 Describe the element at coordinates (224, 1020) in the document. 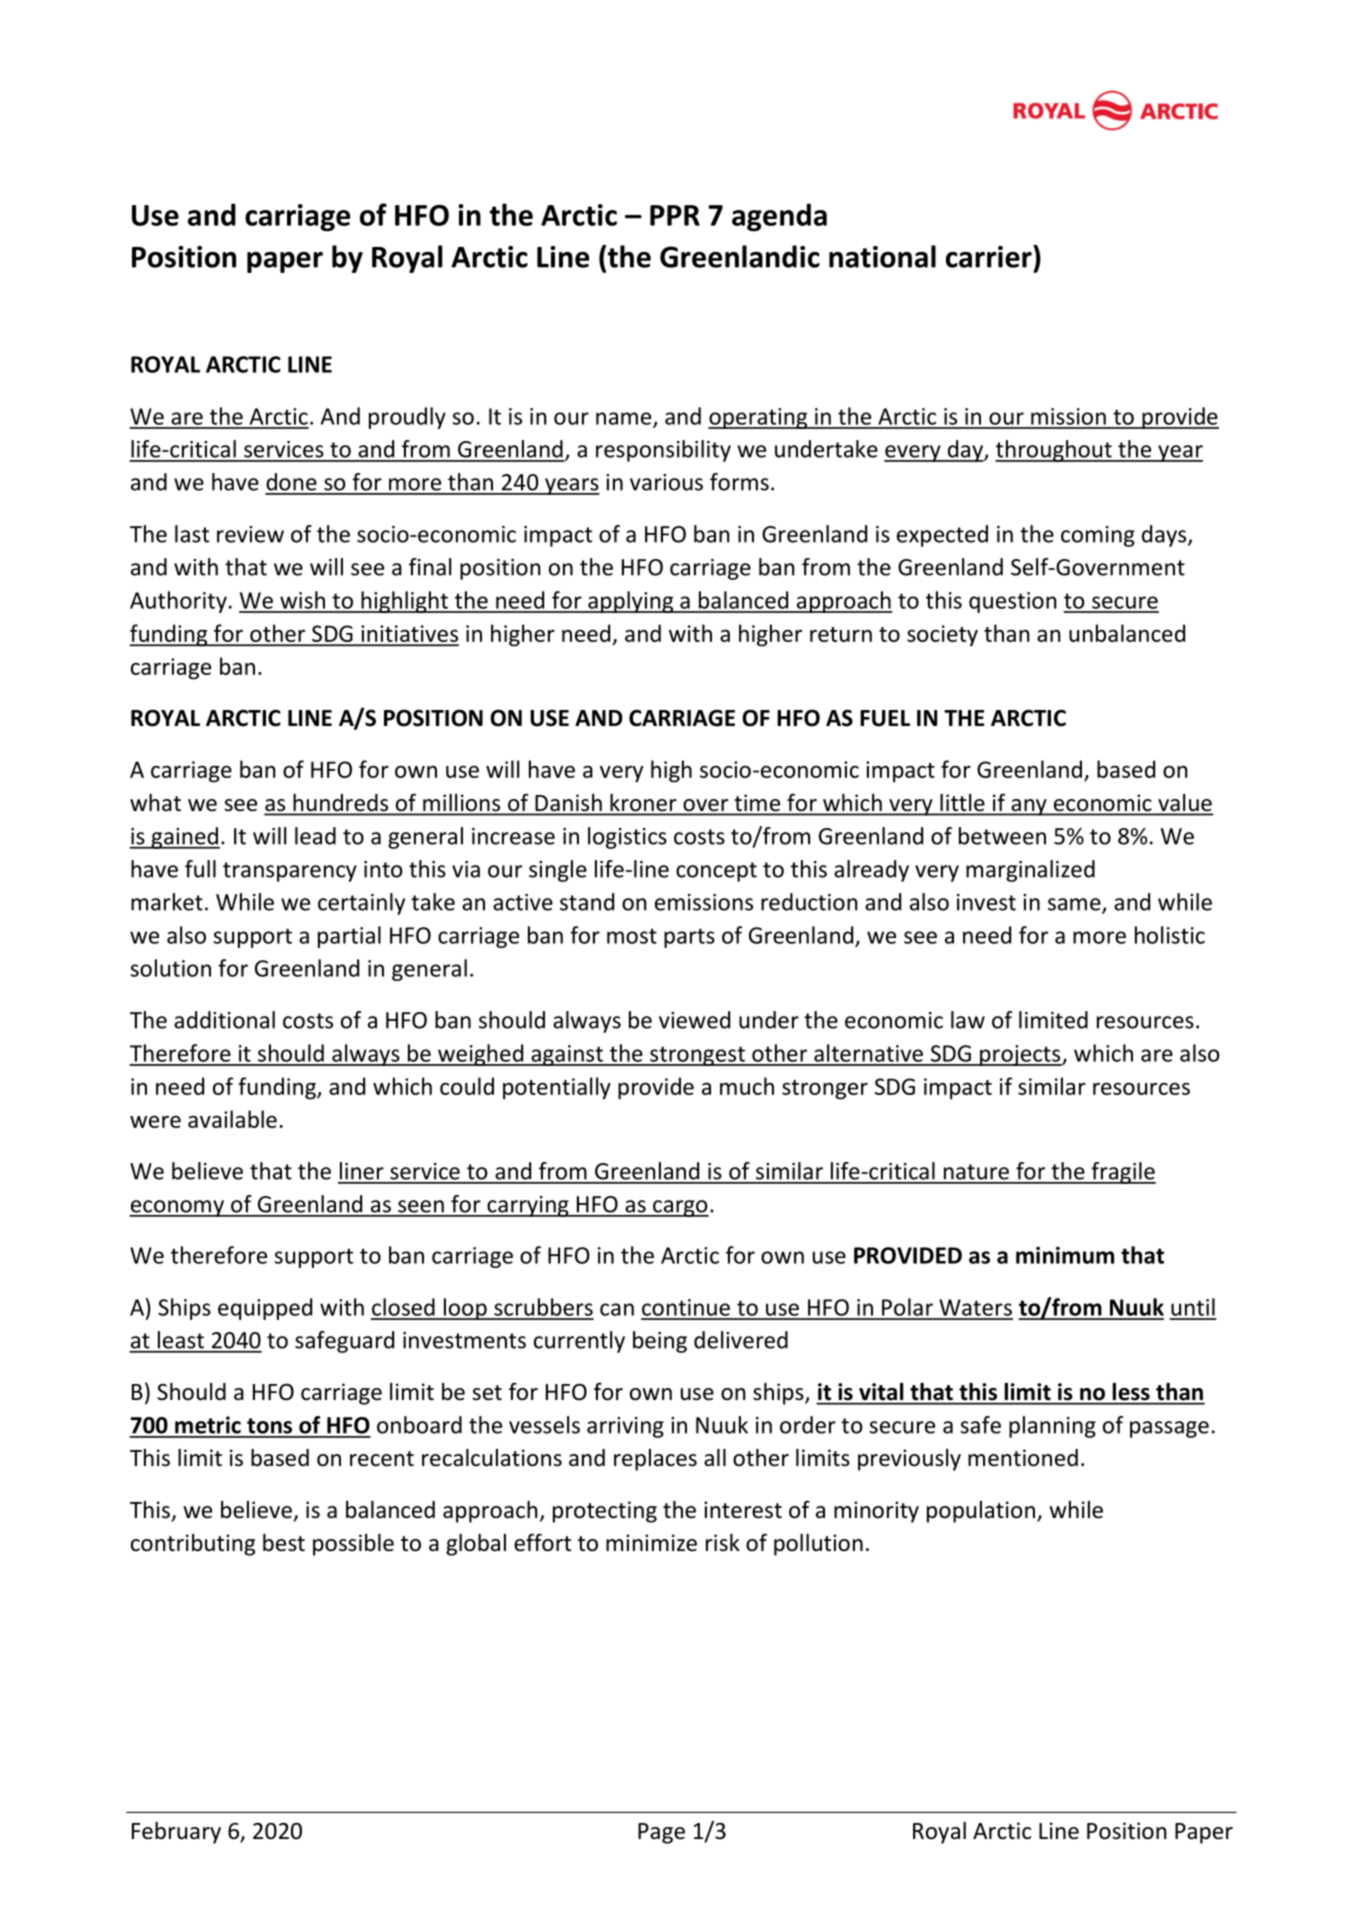

I see `additional` at that location.
